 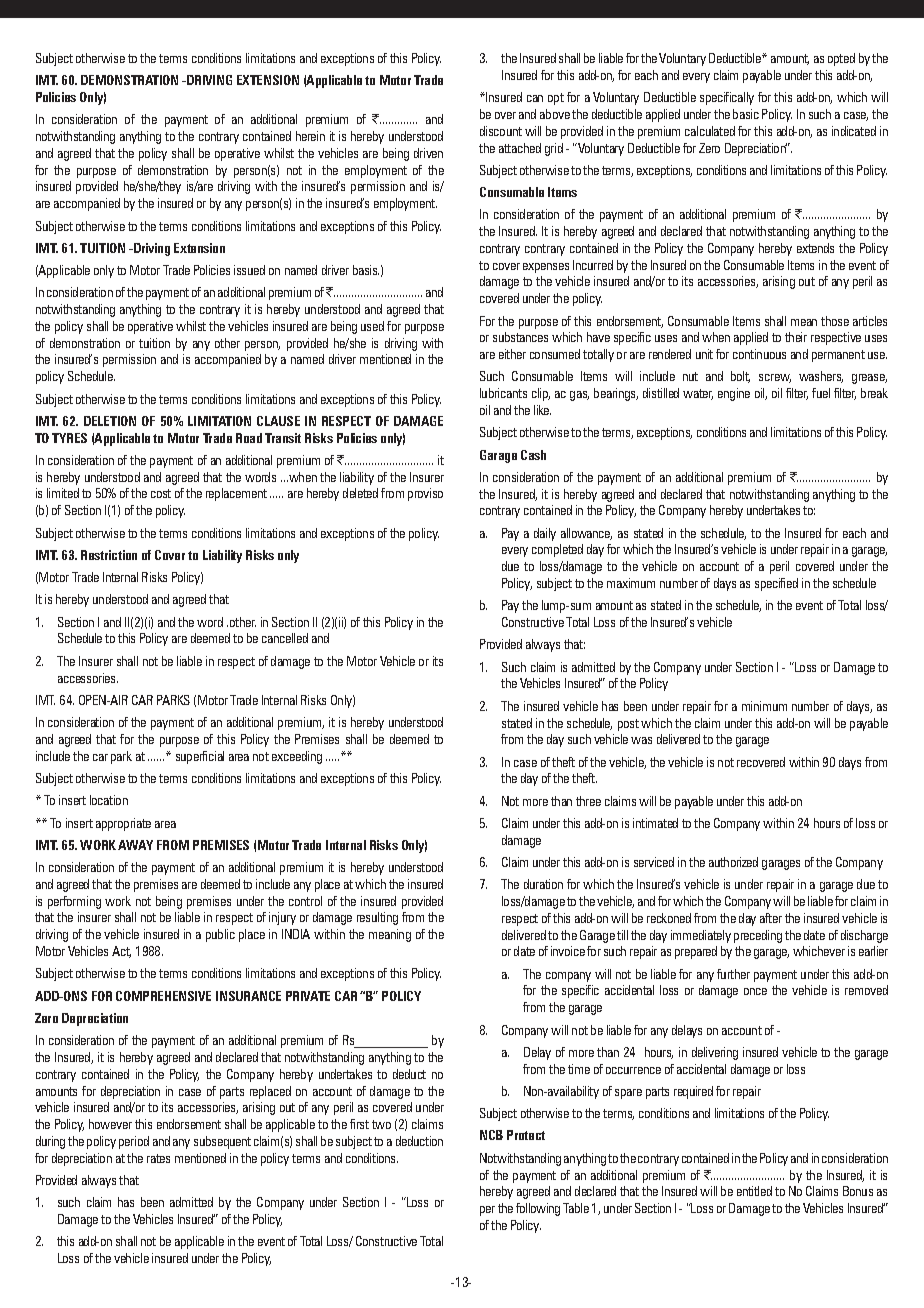 What do you see at coordinates (775, 378) in the image?
I see `screw` at bounding box center [775, 378].
